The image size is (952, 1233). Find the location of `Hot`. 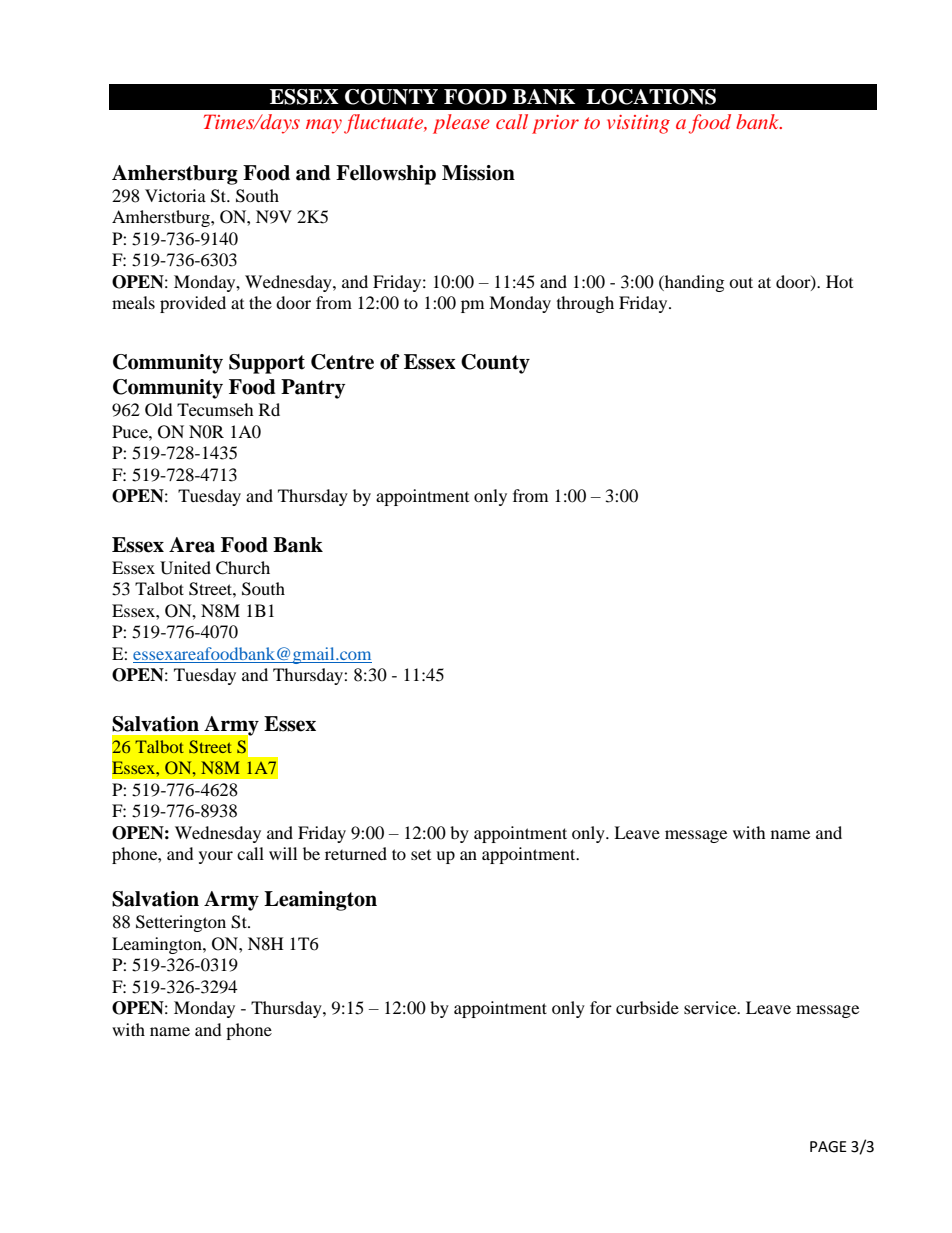

Hot is located at coordinates (839, 281).
